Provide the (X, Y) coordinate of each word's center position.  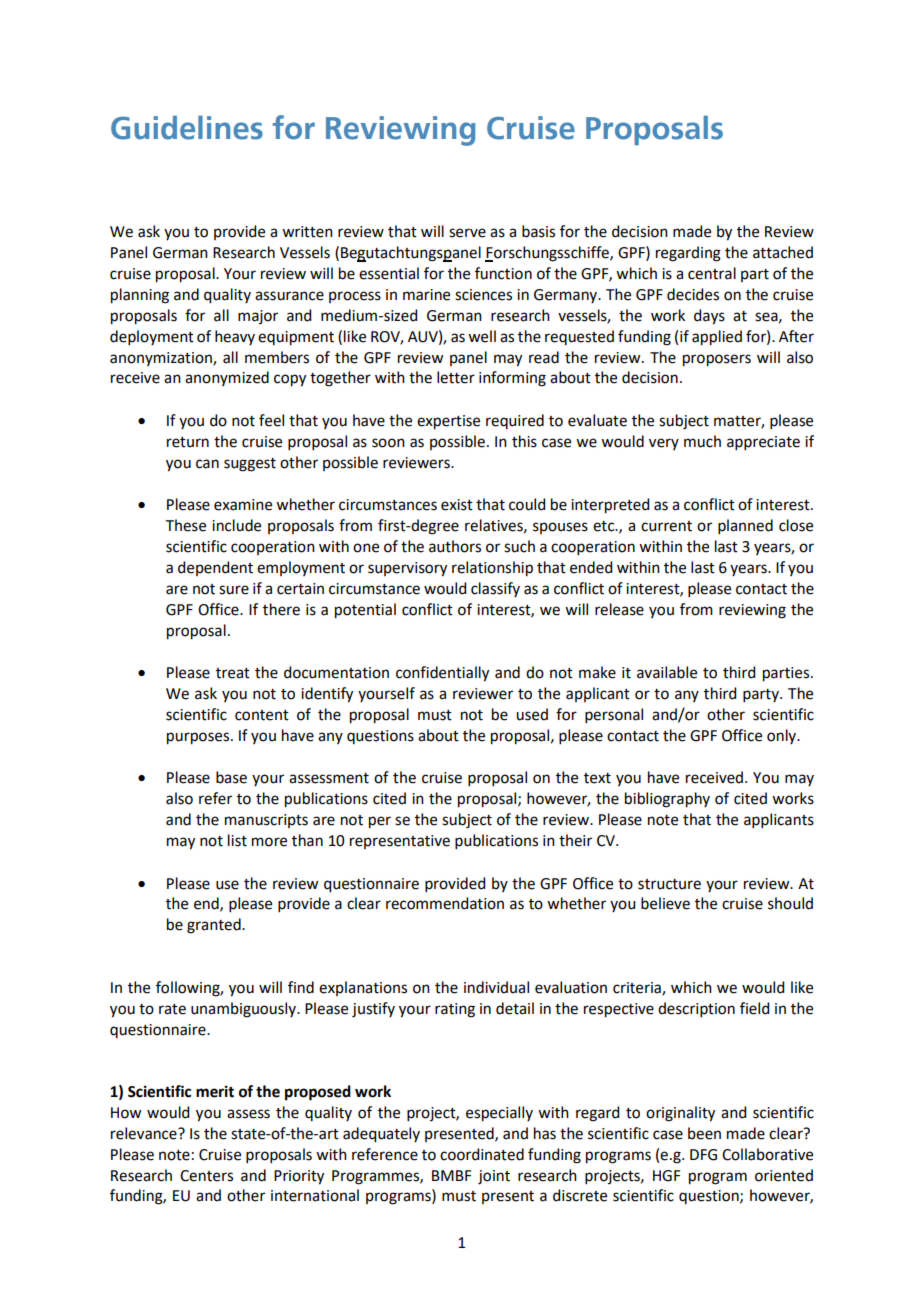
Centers (206, 1176)
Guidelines (187, 128)
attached (783, 252)
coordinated (482, 1154)
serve (467, 233)
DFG (703, 1155)
